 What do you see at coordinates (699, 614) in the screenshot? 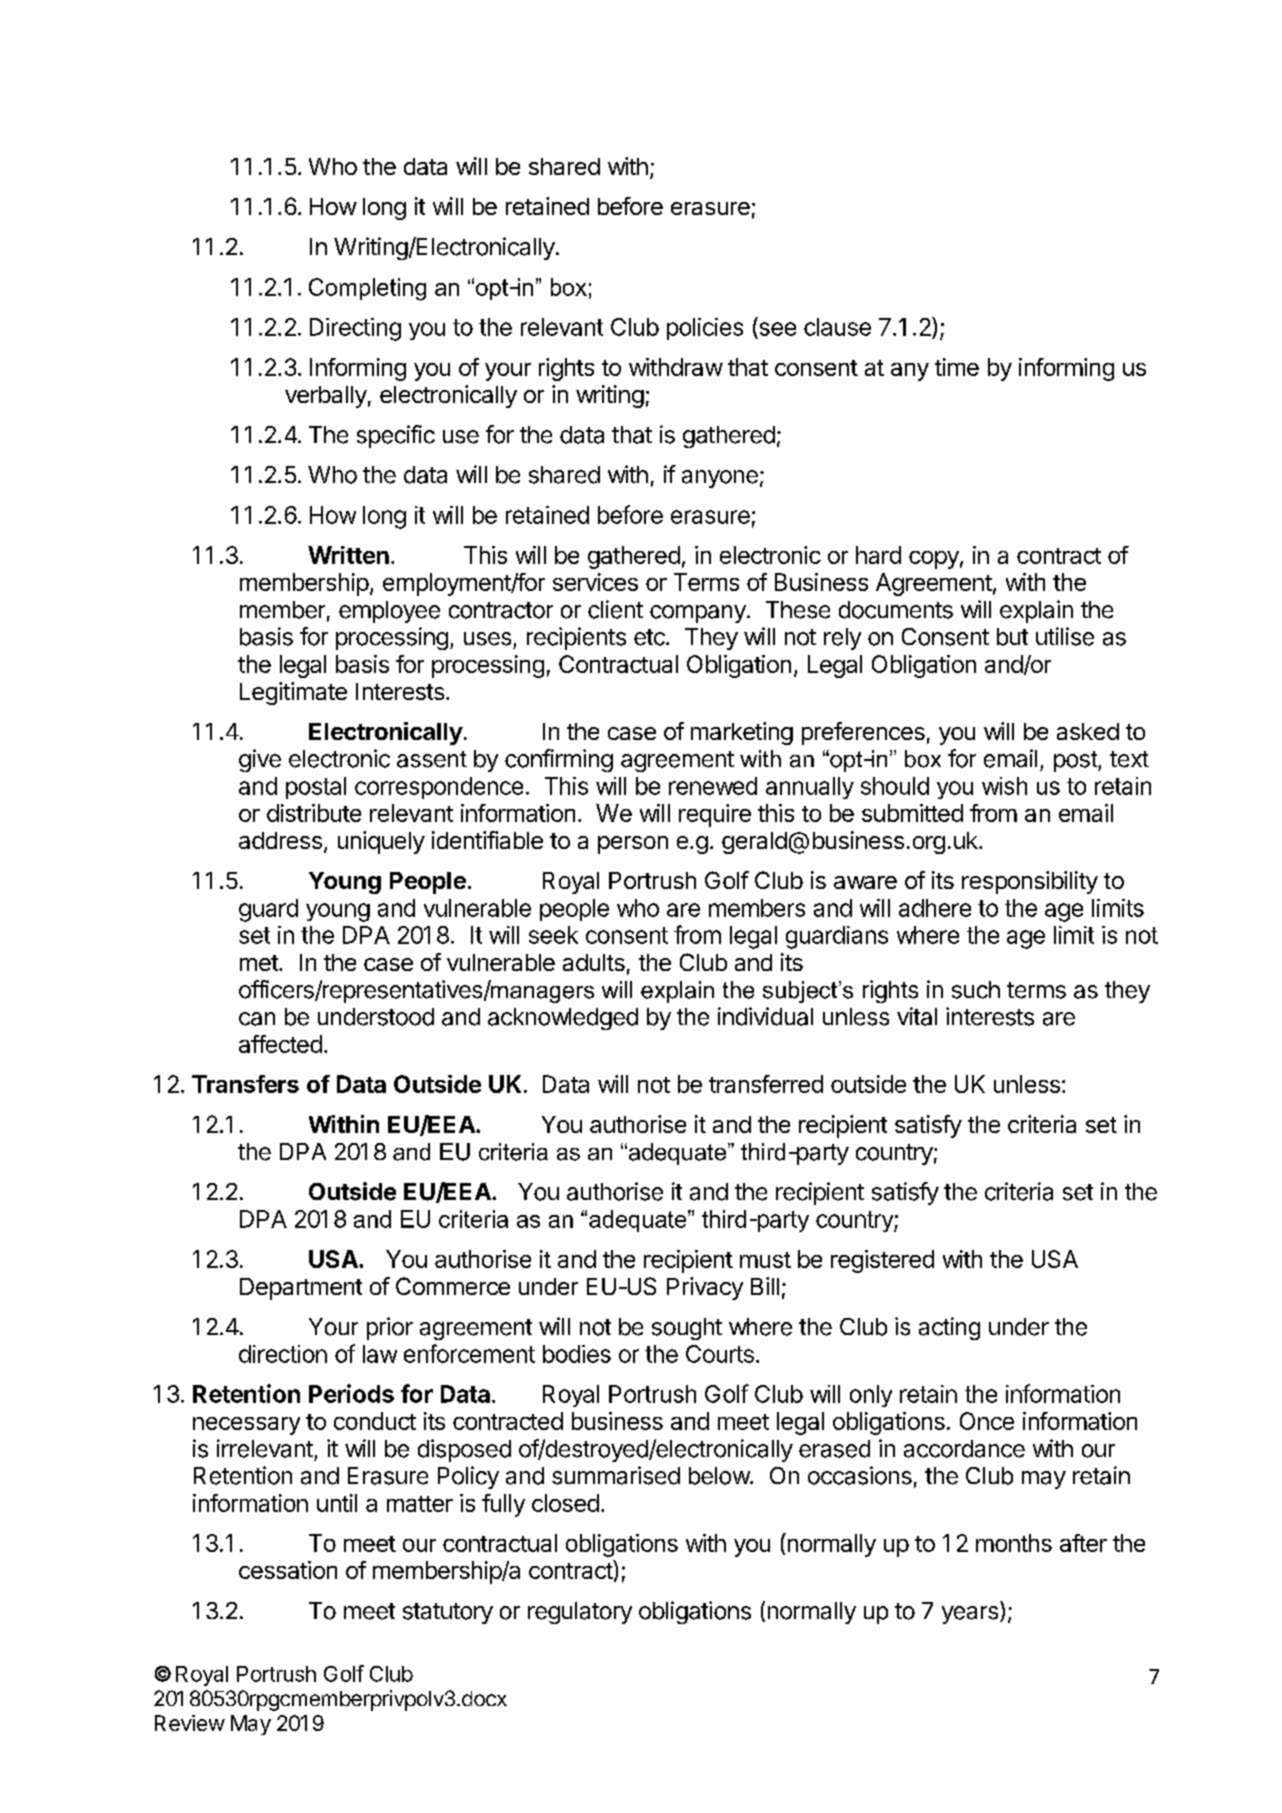
I see `company` at bounding box center [699, 614].
